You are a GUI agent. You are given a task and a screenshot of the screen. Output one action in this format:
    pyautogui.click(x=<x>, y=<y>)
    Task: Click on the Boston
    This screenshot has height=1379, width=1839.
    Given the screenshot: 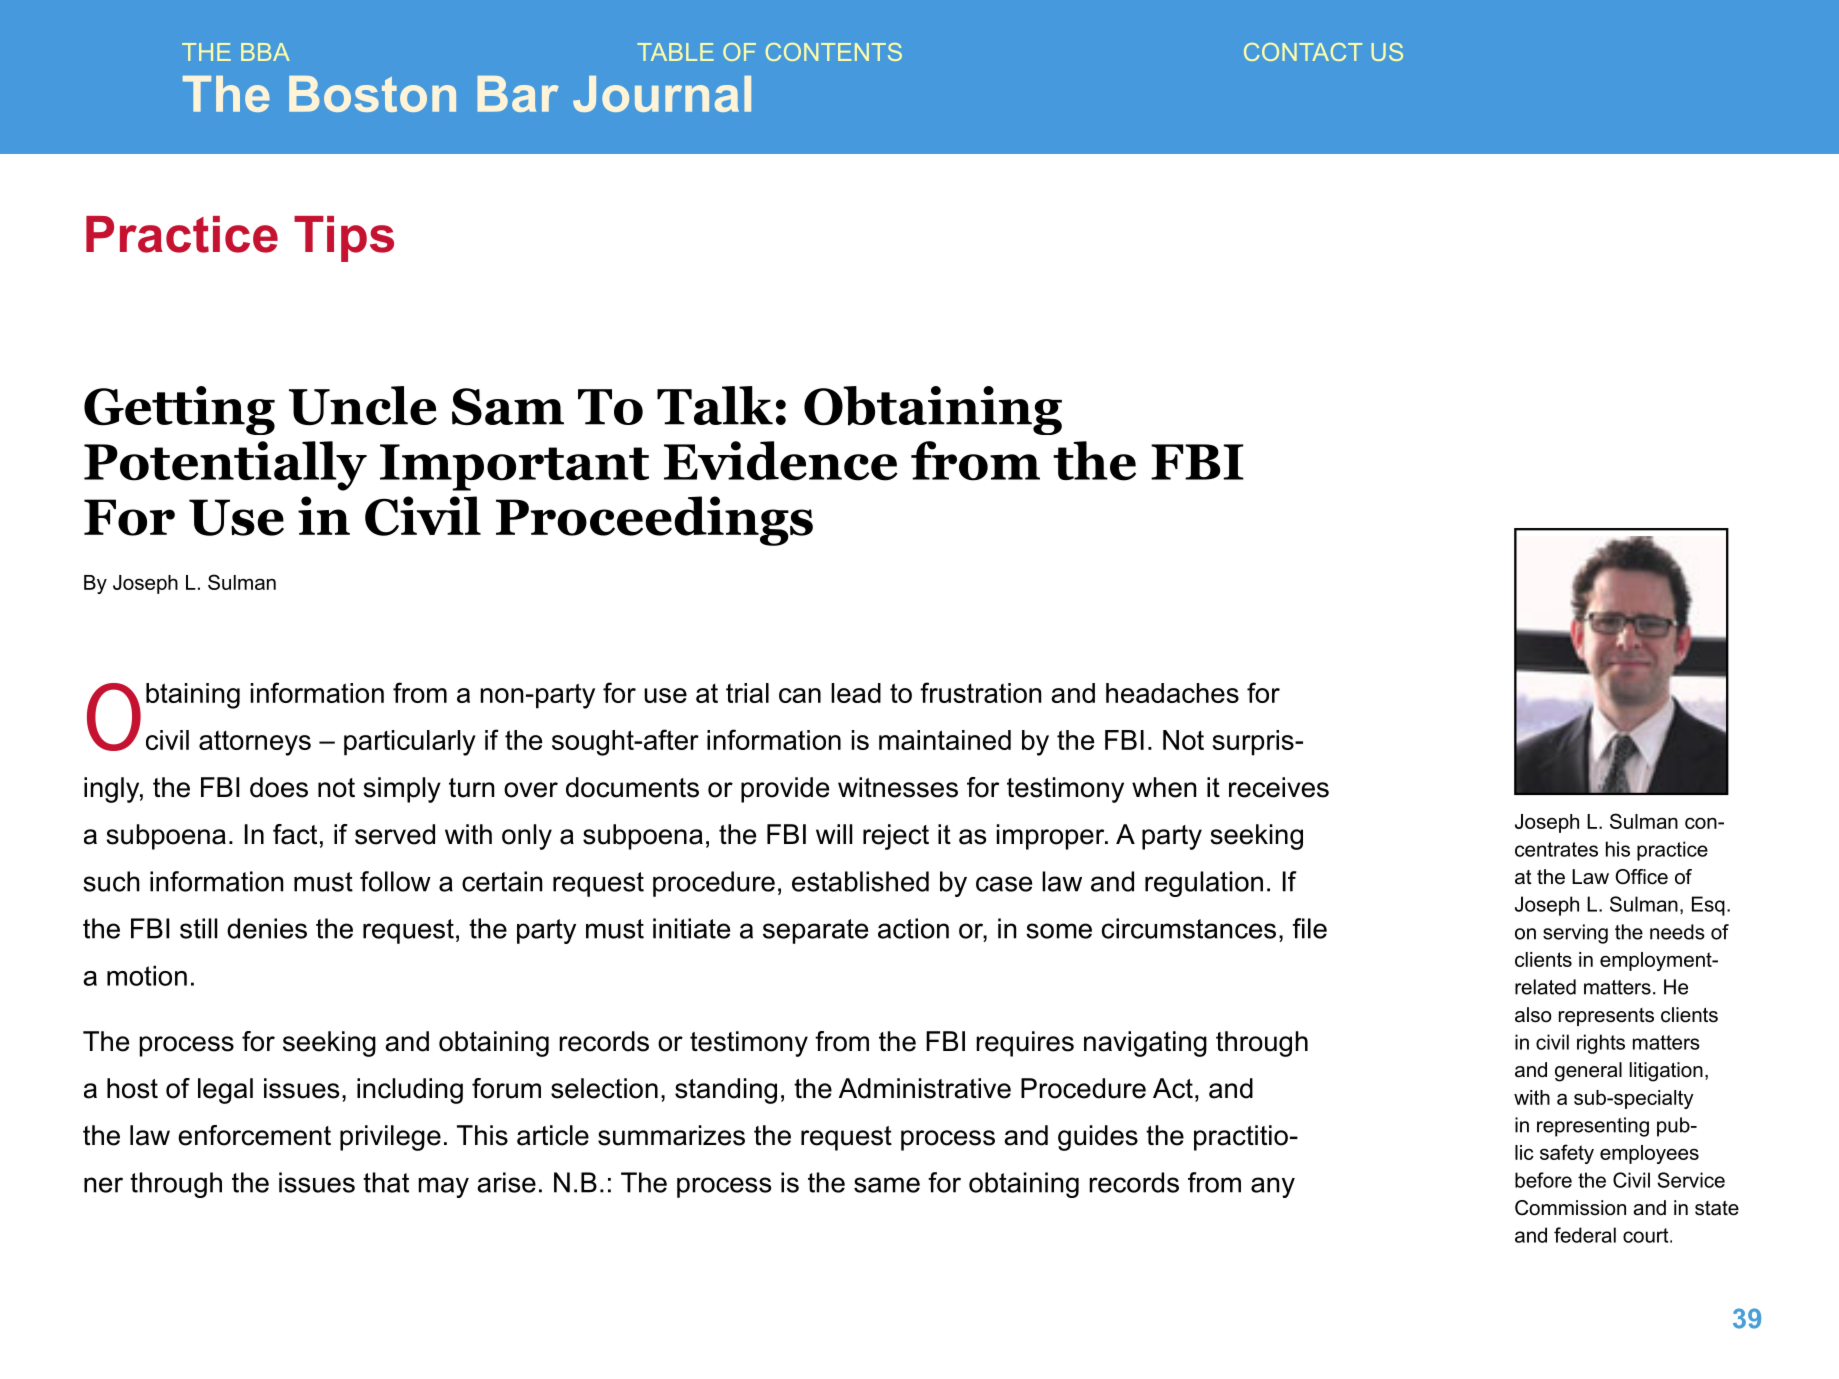 What is the action you would take?
    pyautogui.click(x=372, y=94)
